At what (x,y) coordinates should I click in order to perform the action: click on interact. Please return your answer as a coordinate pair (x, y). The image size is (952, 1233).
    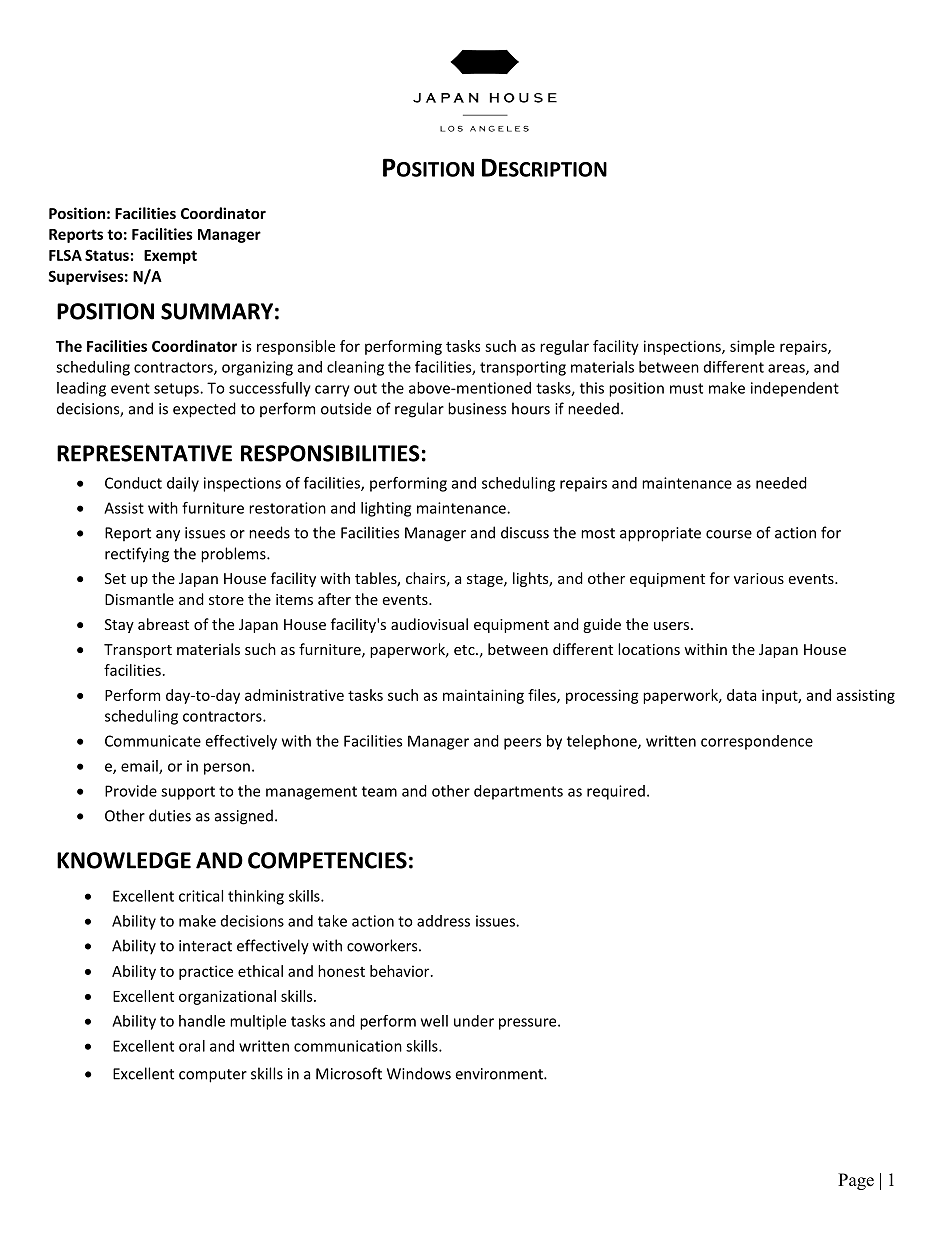
    Looking at the image, I should click on (205, 946).
